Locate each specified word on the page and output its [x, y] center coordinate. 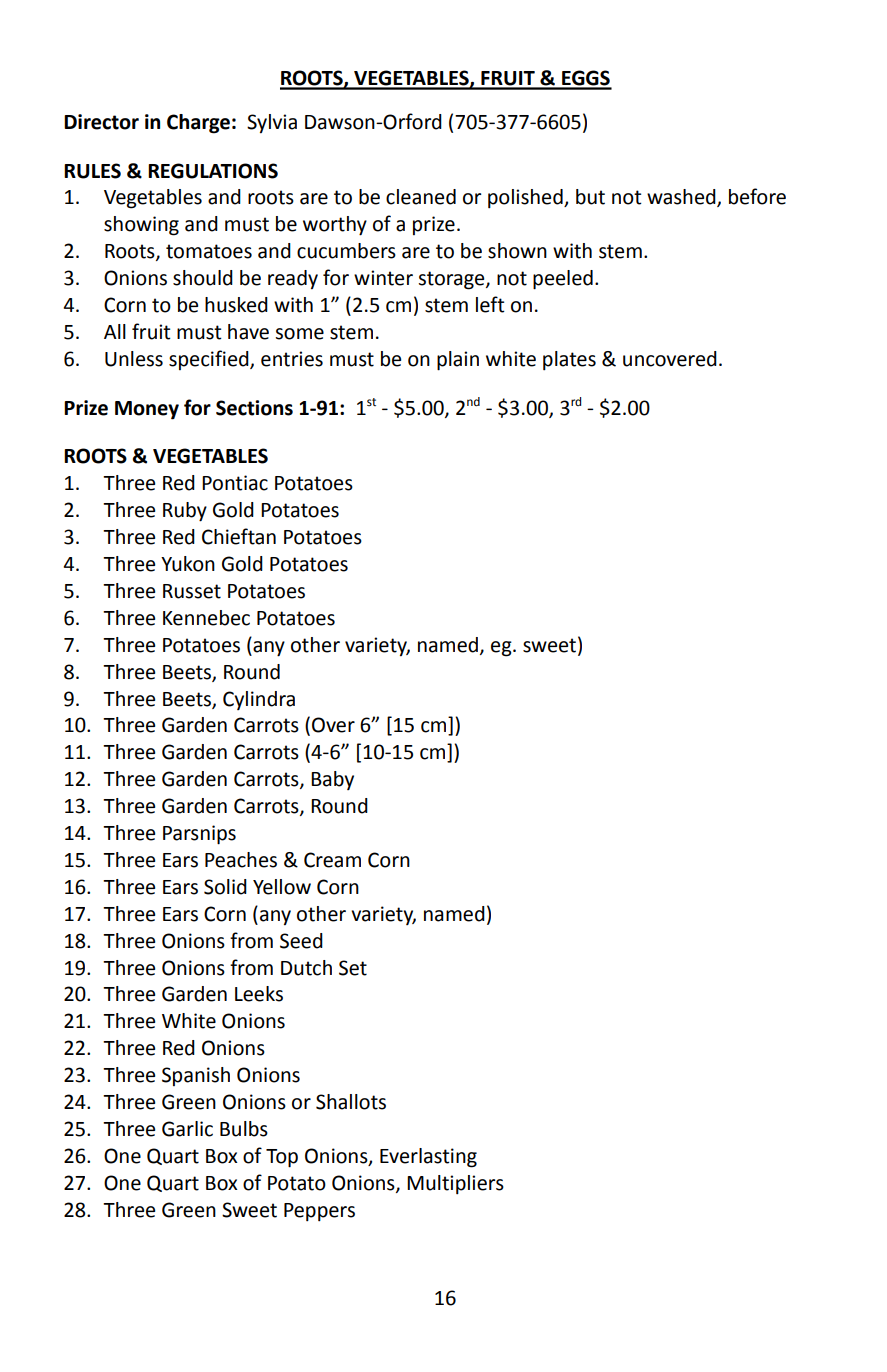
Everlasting [428, 1158]
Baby [332, 780]
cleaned [421, 197]
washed [682, 198]
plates [569, 360]
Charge [198, 124]
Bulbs [244, 1129]
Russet [192, 591]
